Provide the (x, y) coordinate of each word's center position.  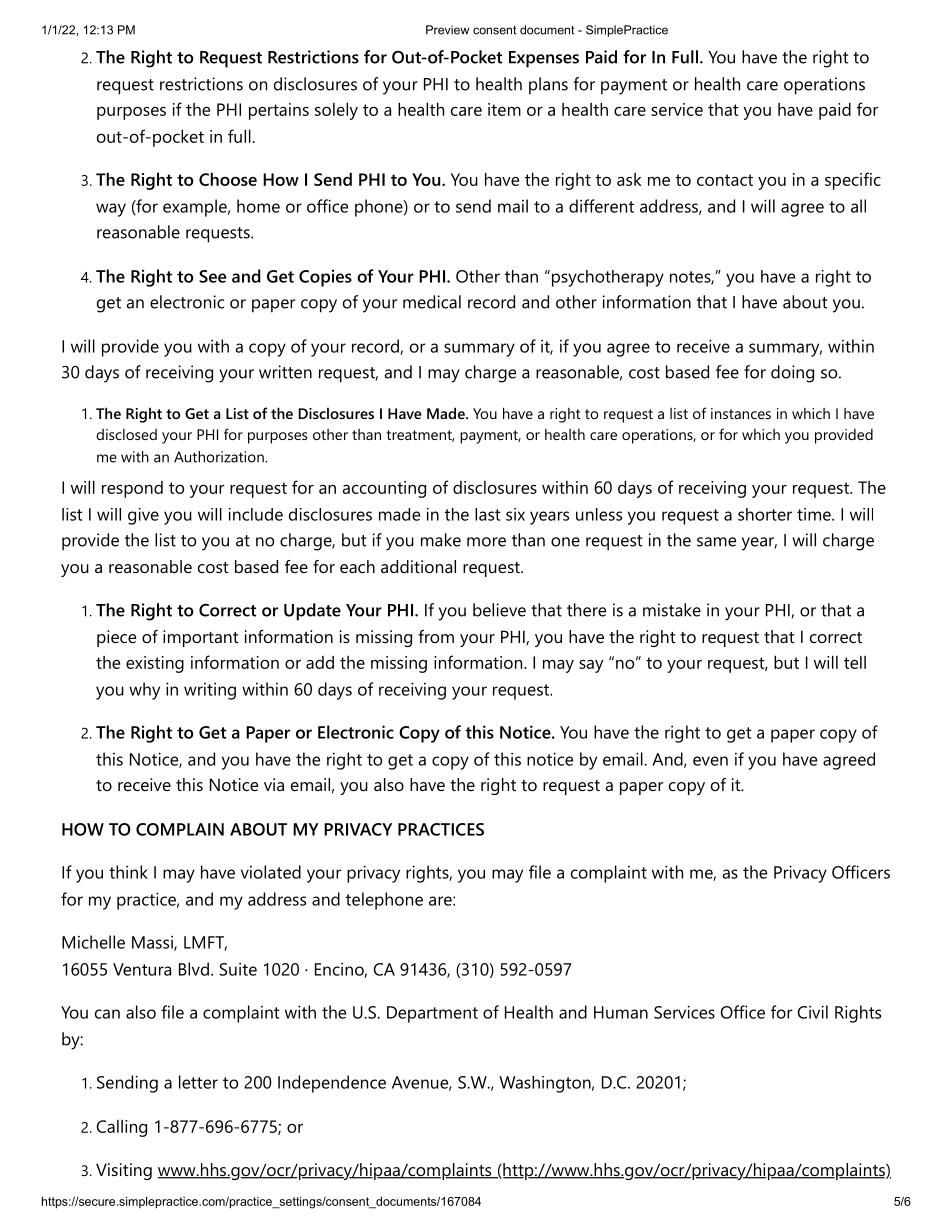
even (710, 761)
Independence (332, 1084)
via (274, 784)
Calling (122, 1128)
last (488, 514)
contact (725, 180)
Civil (813, 1012)
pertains (279, 111)
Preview (447, 30)
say (591, 666)
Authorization (220, 457)
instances (741, 413)
